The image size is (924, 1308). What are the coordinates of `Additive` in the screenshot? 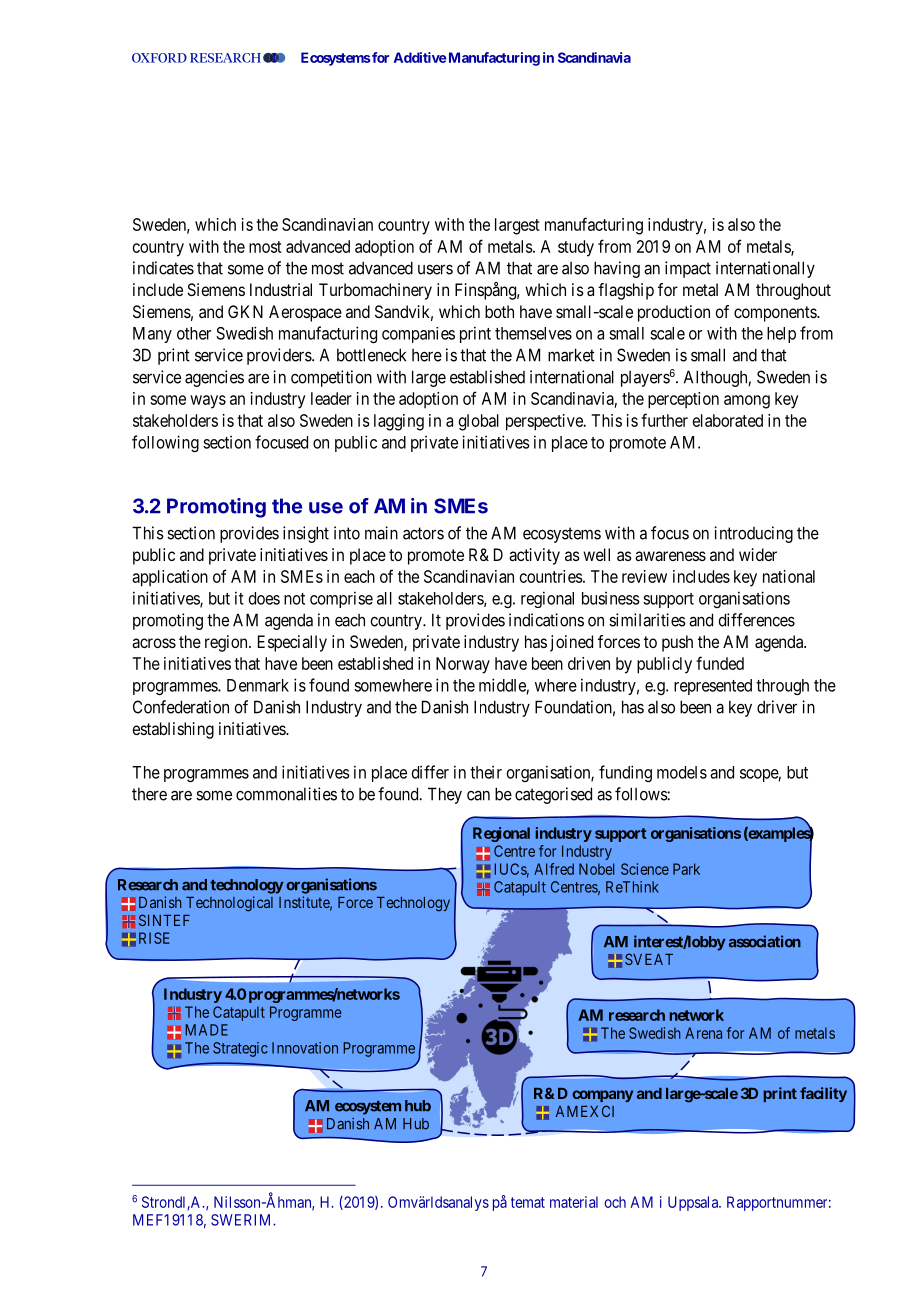 It's located at (420, 57).
